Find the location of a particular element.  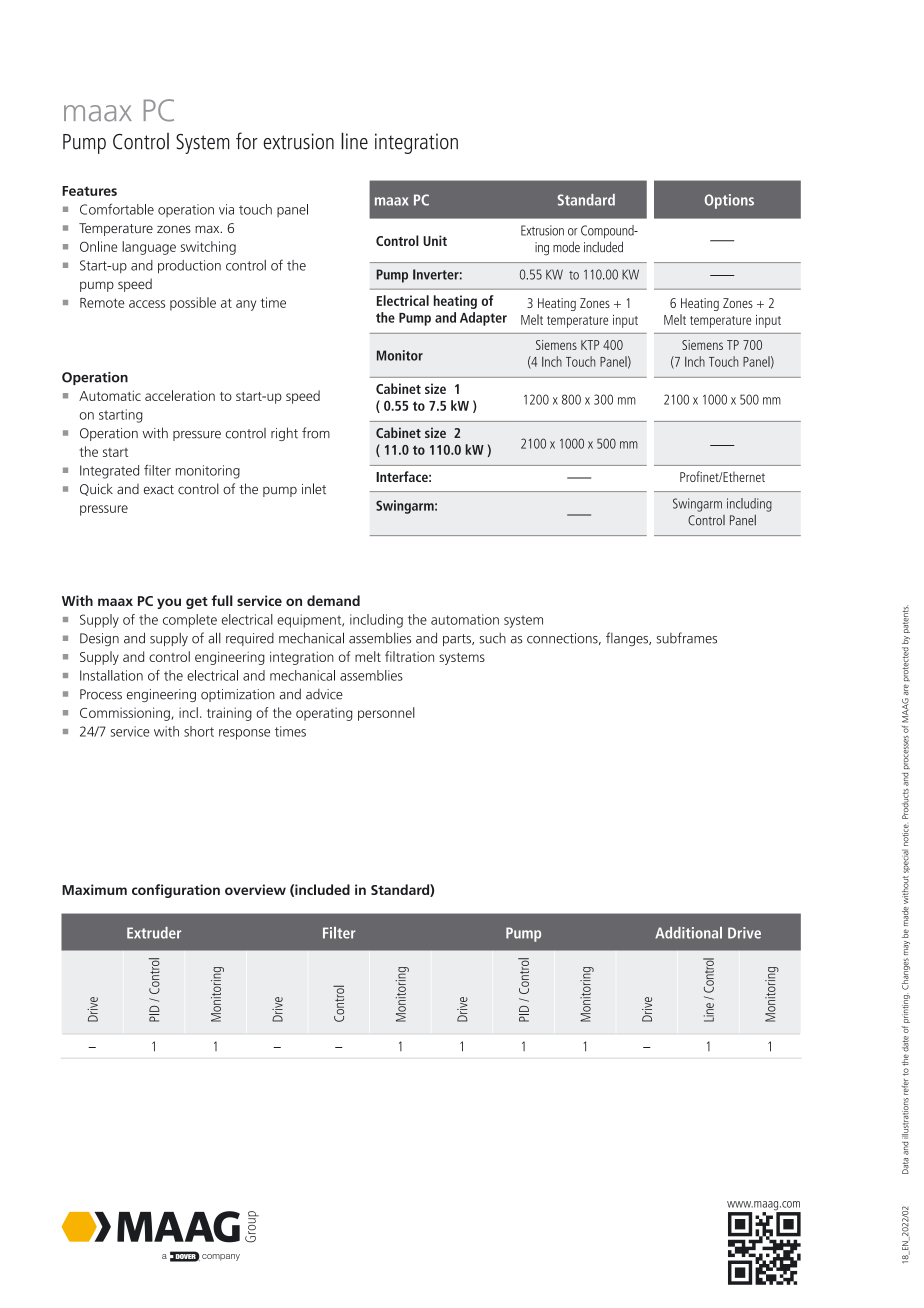

such is located at coordinates (493, 638).
